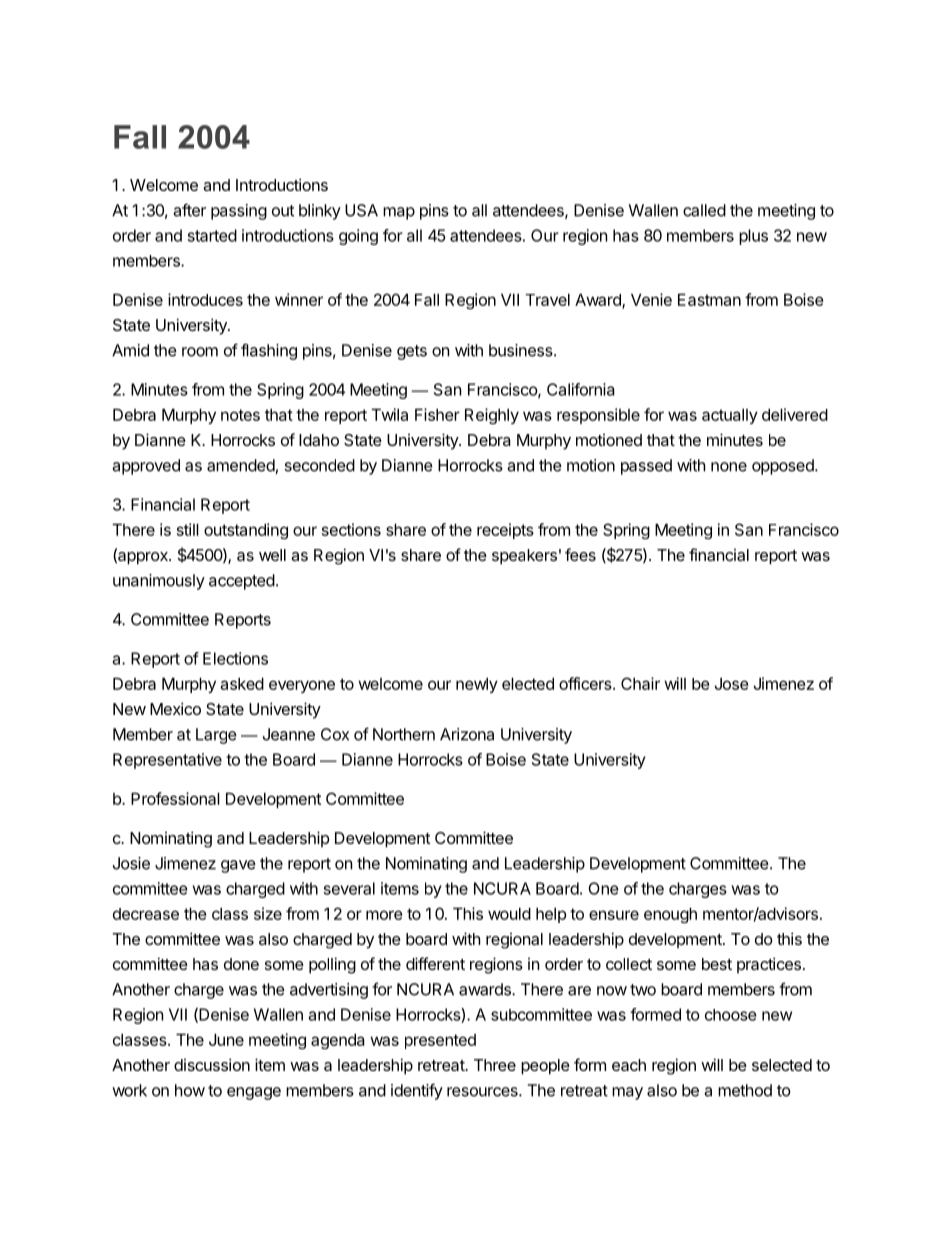 This image has width=952, height=1233. I want to click on discussion, so click(212, 1064).
